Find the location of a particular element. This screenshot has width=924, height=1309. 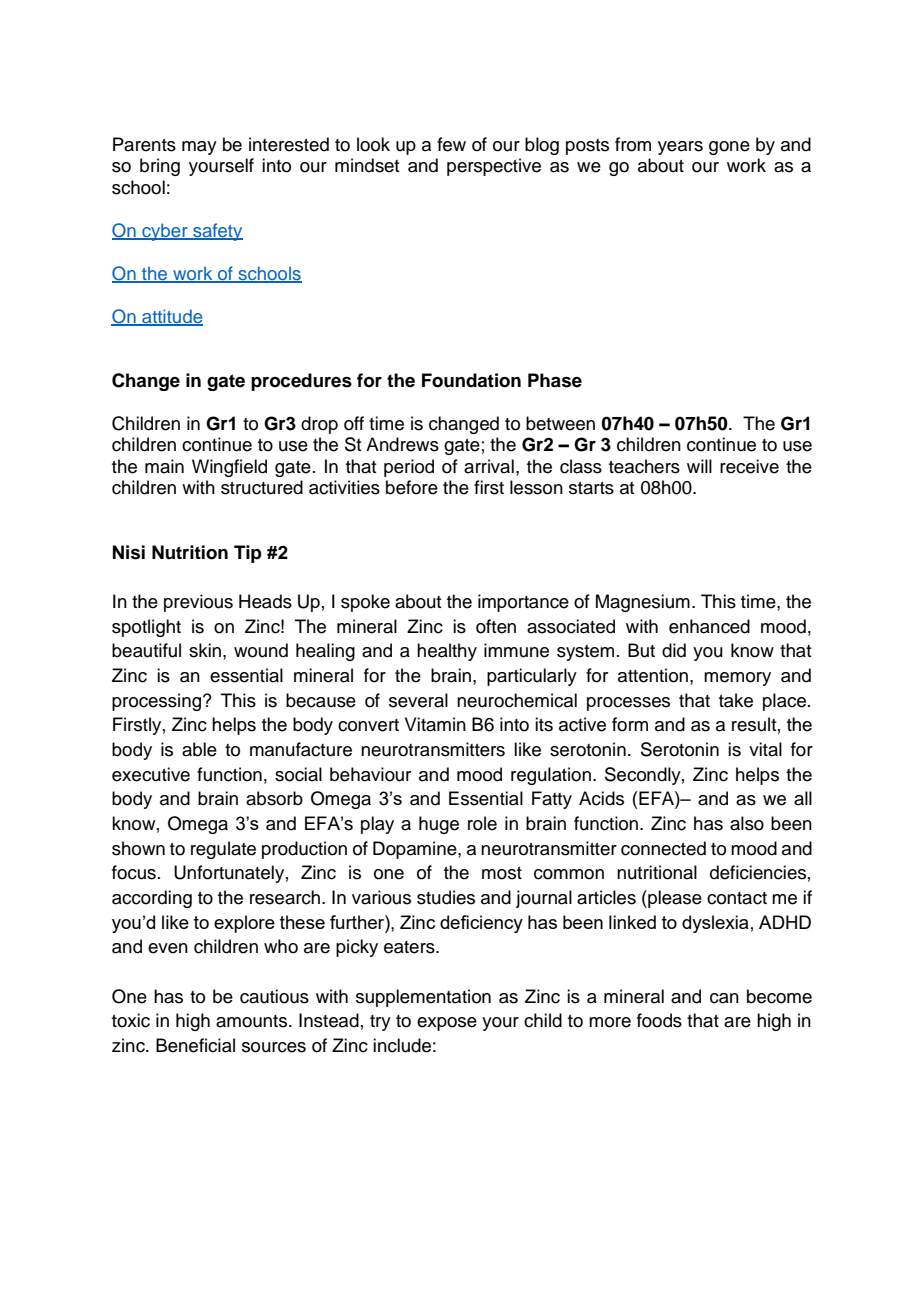

may is located at coordinates (199, 148).
